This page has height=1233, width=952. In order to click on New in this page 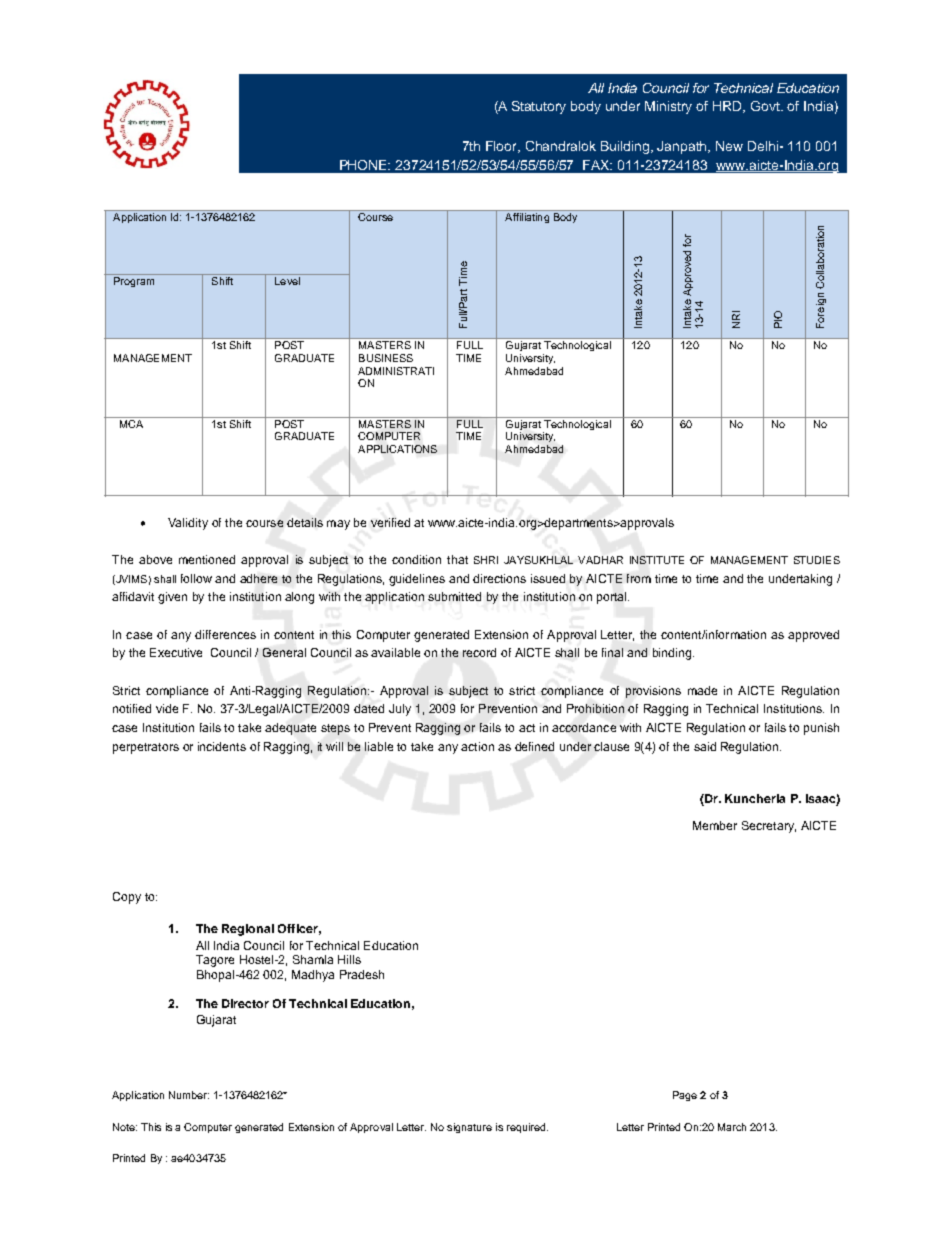, I will do `click(729, 146)`.
